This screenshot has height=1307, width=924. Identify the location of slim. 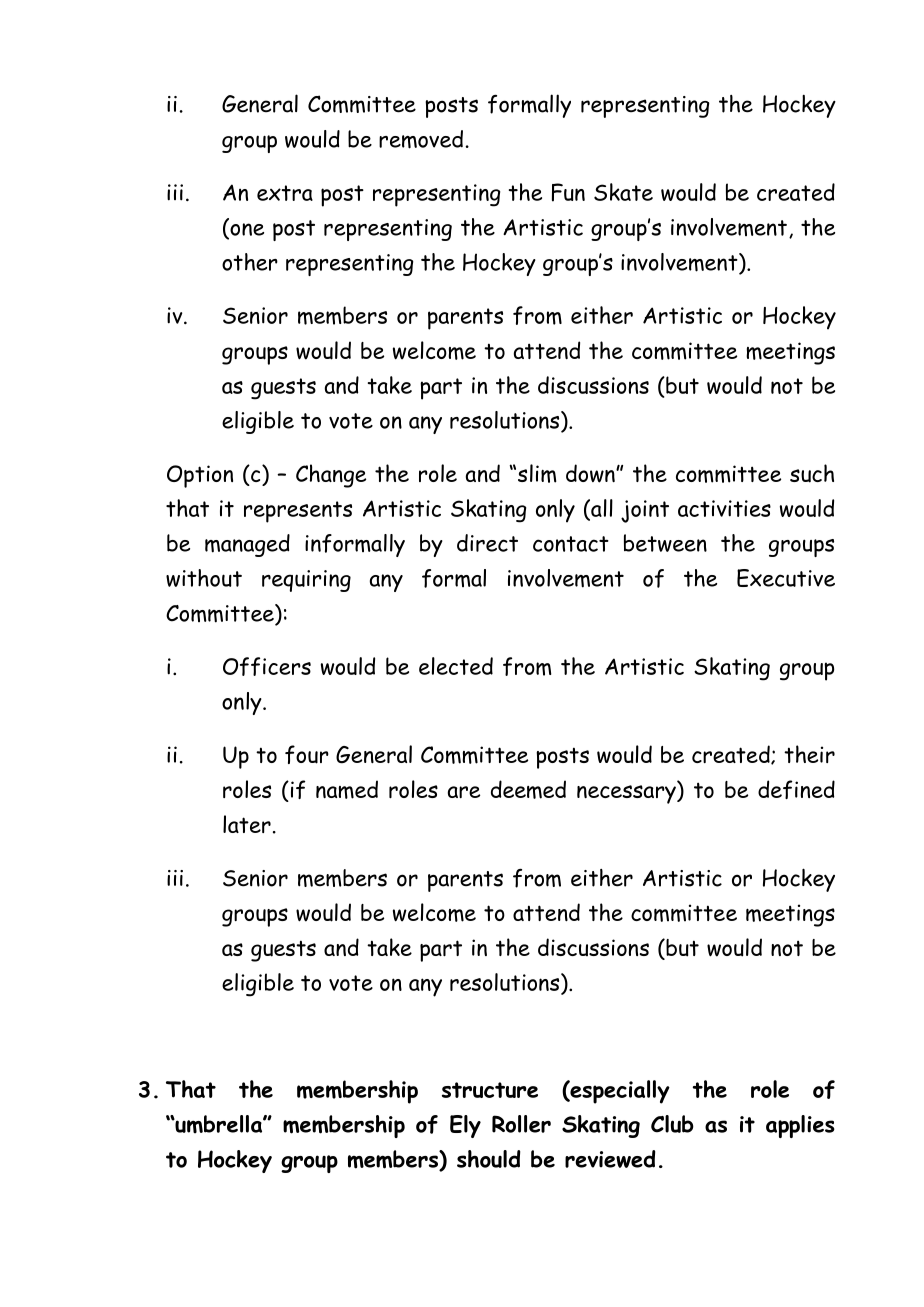
(537, 473).
